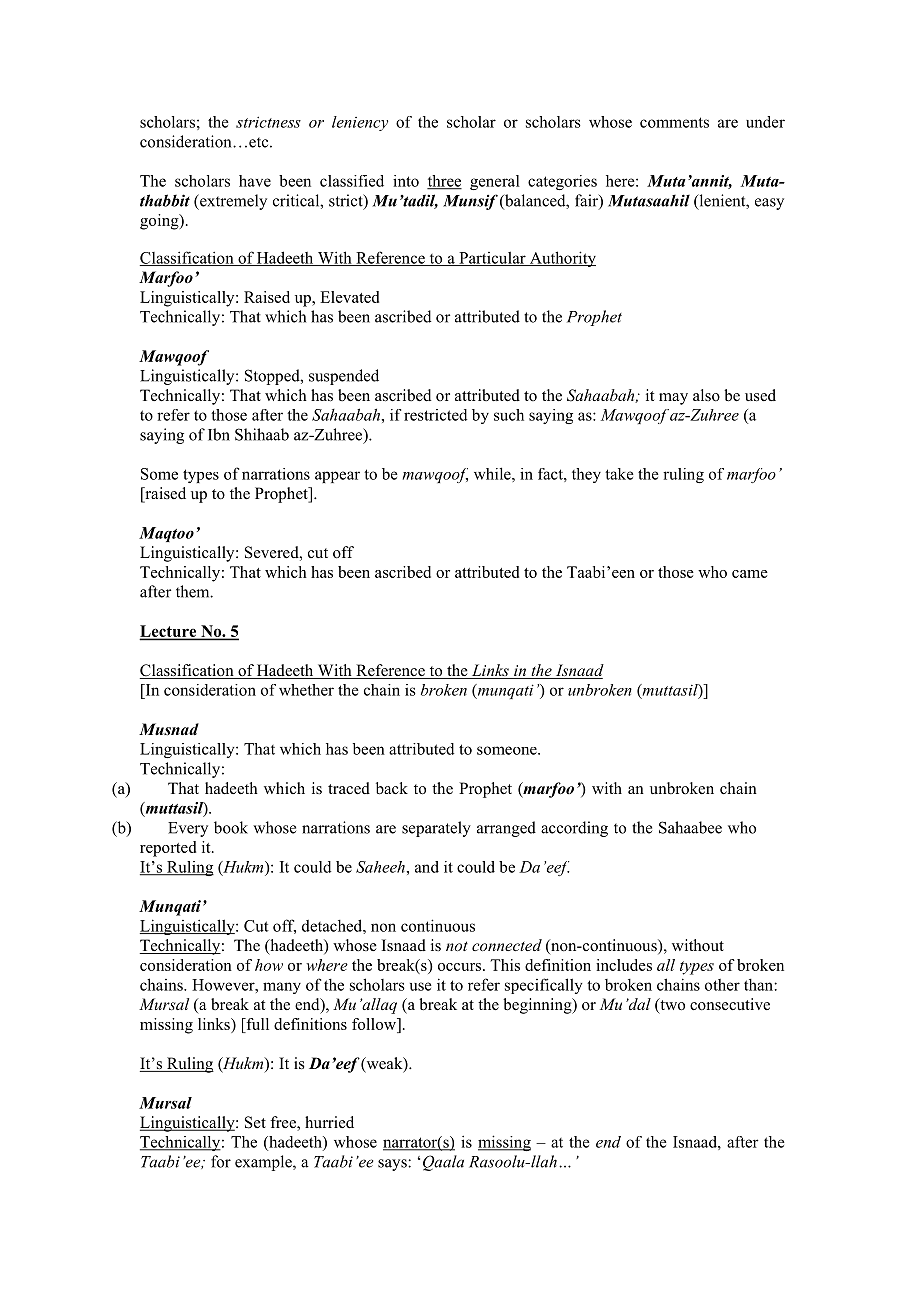 Image resolution: width=924 pixels, height=1308 pixels. What do you see at coordinates (574, 829) in the screenshot?
I see `according` at bounding box center [574, 829].
